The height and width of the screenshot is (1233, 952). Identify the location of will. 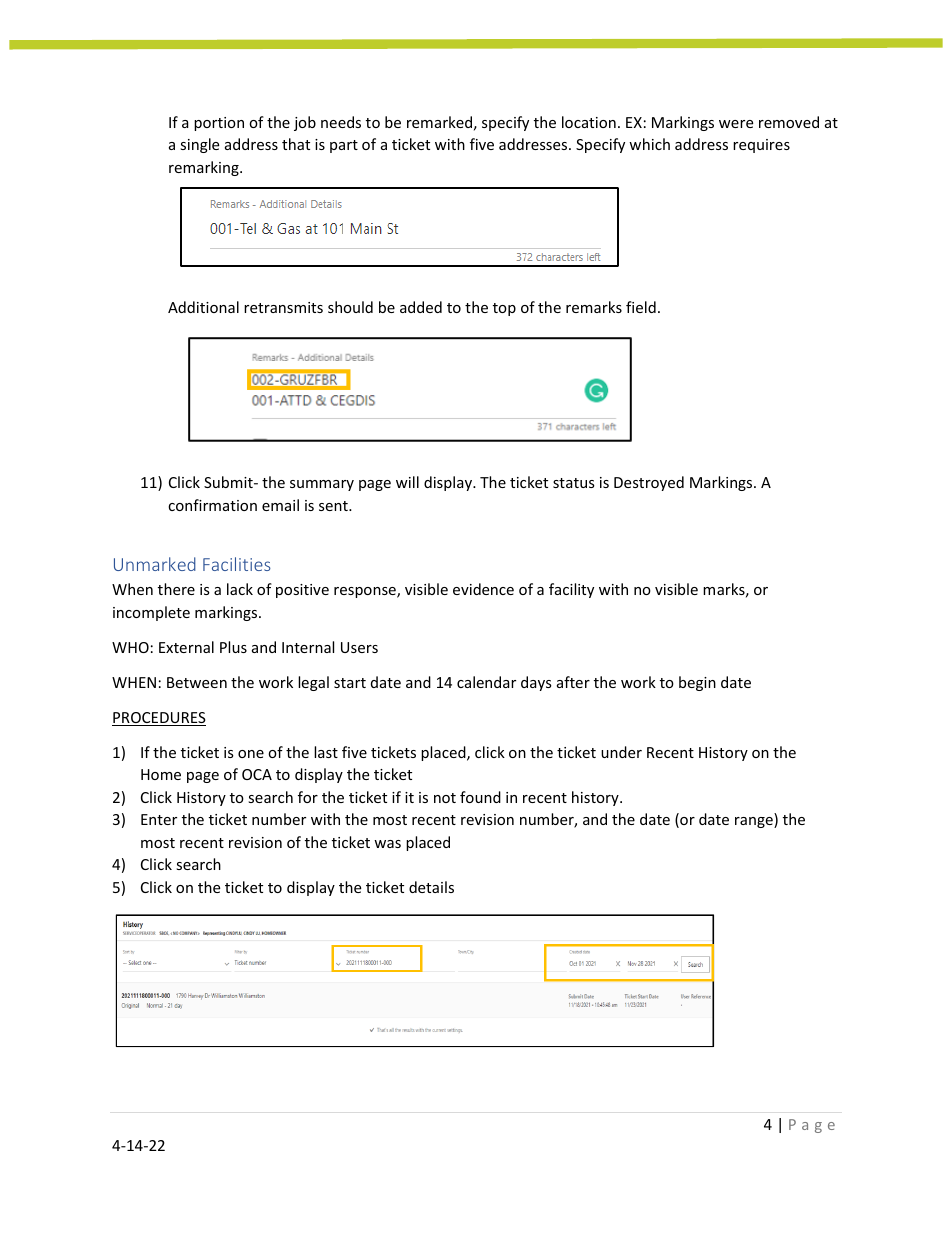
(407, 482).
